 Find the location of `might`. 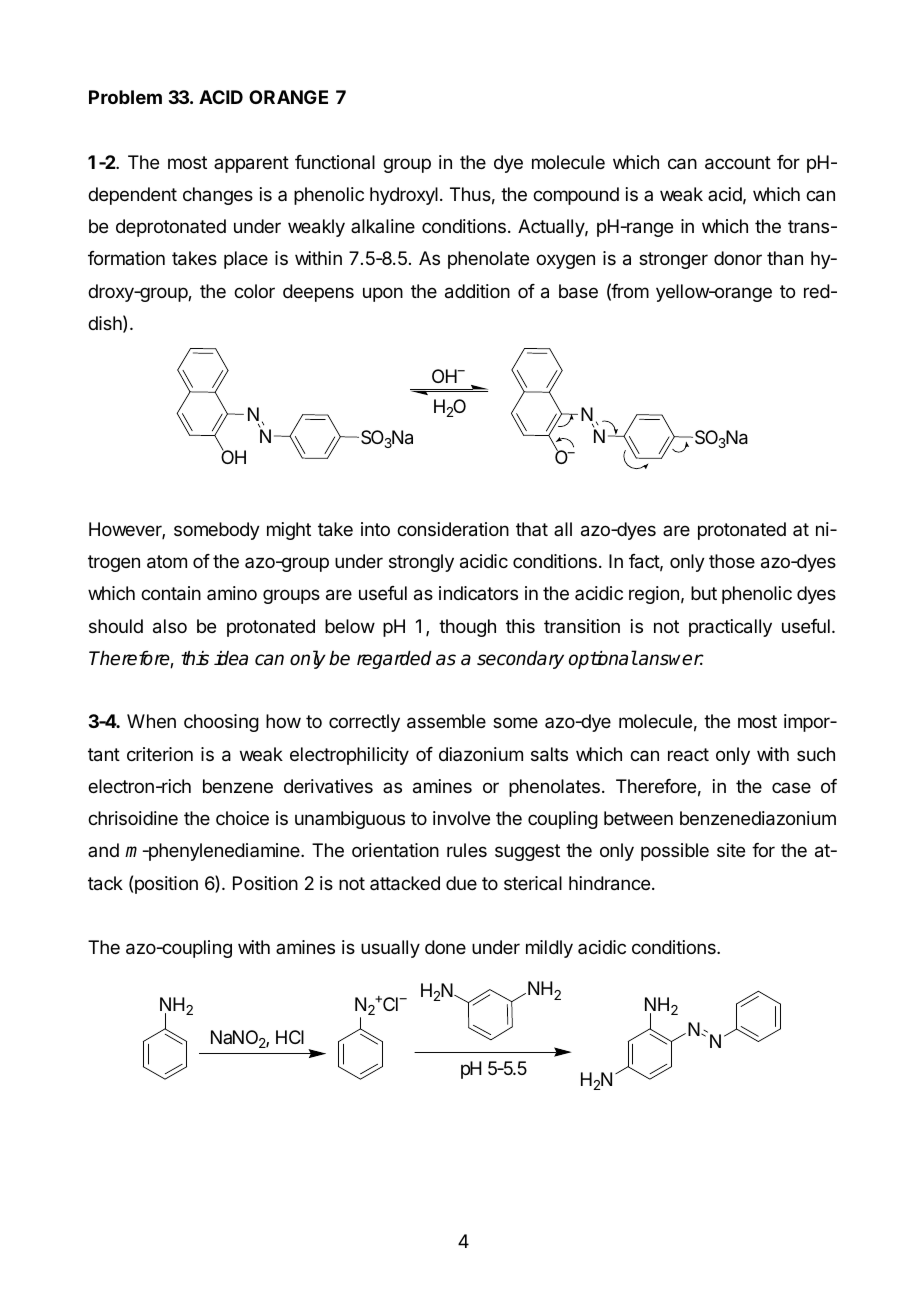

might is located at coordinates (289, 531).
